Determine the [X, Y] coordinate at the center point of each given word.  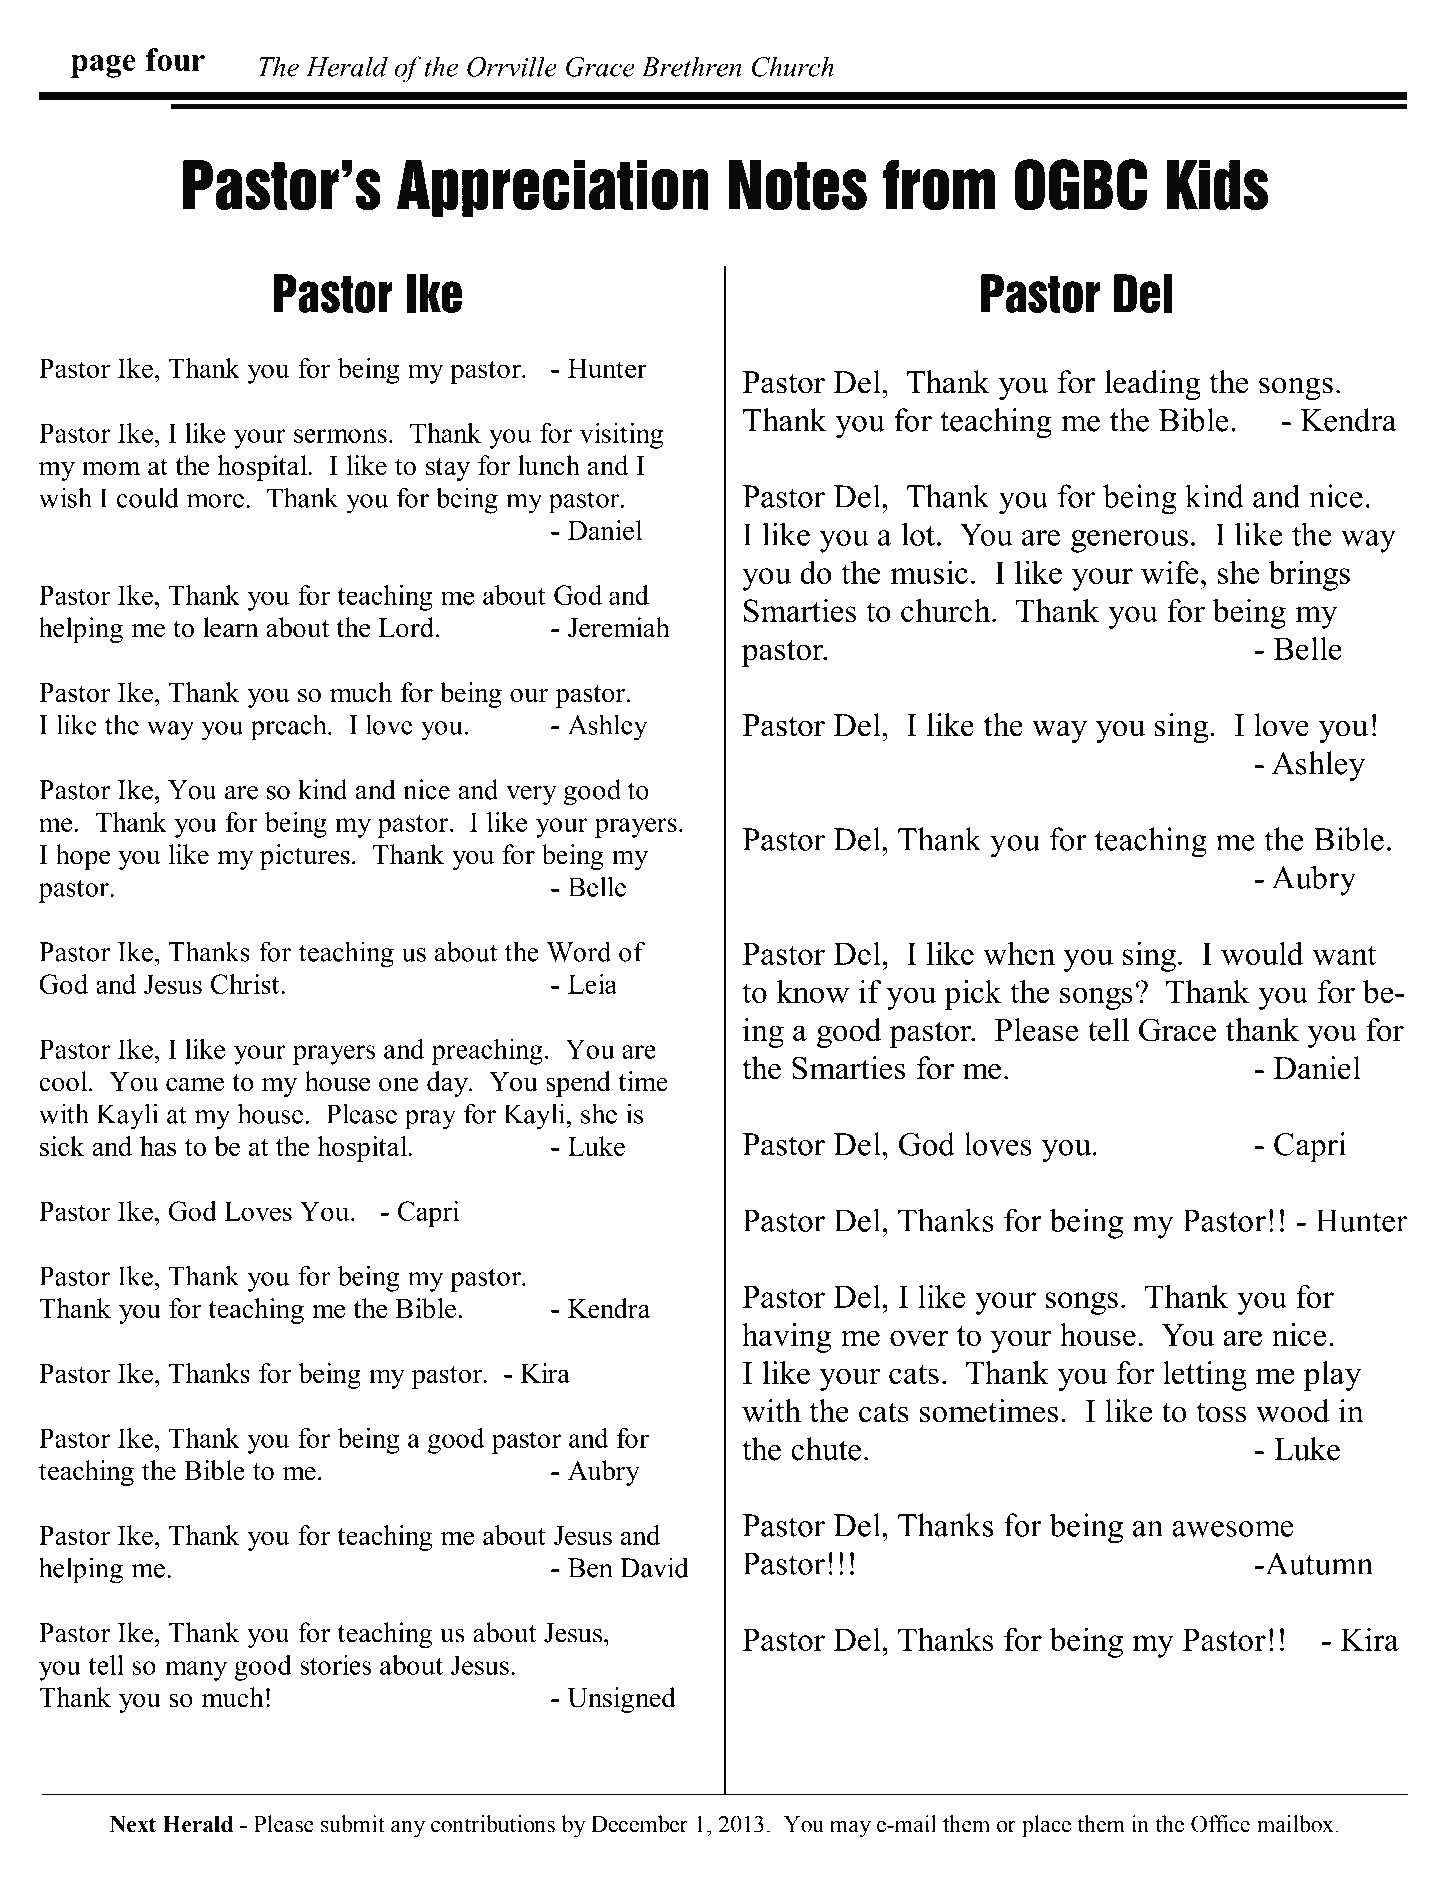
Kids [1217, 185]
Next [132, 1824]
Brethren [692, 66]
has [158, 1146]
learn [231, 627]
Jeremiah [619, 627]
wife [1169, 572]
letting [1205, 1376]
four [175, 59]
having [787, 1338]
